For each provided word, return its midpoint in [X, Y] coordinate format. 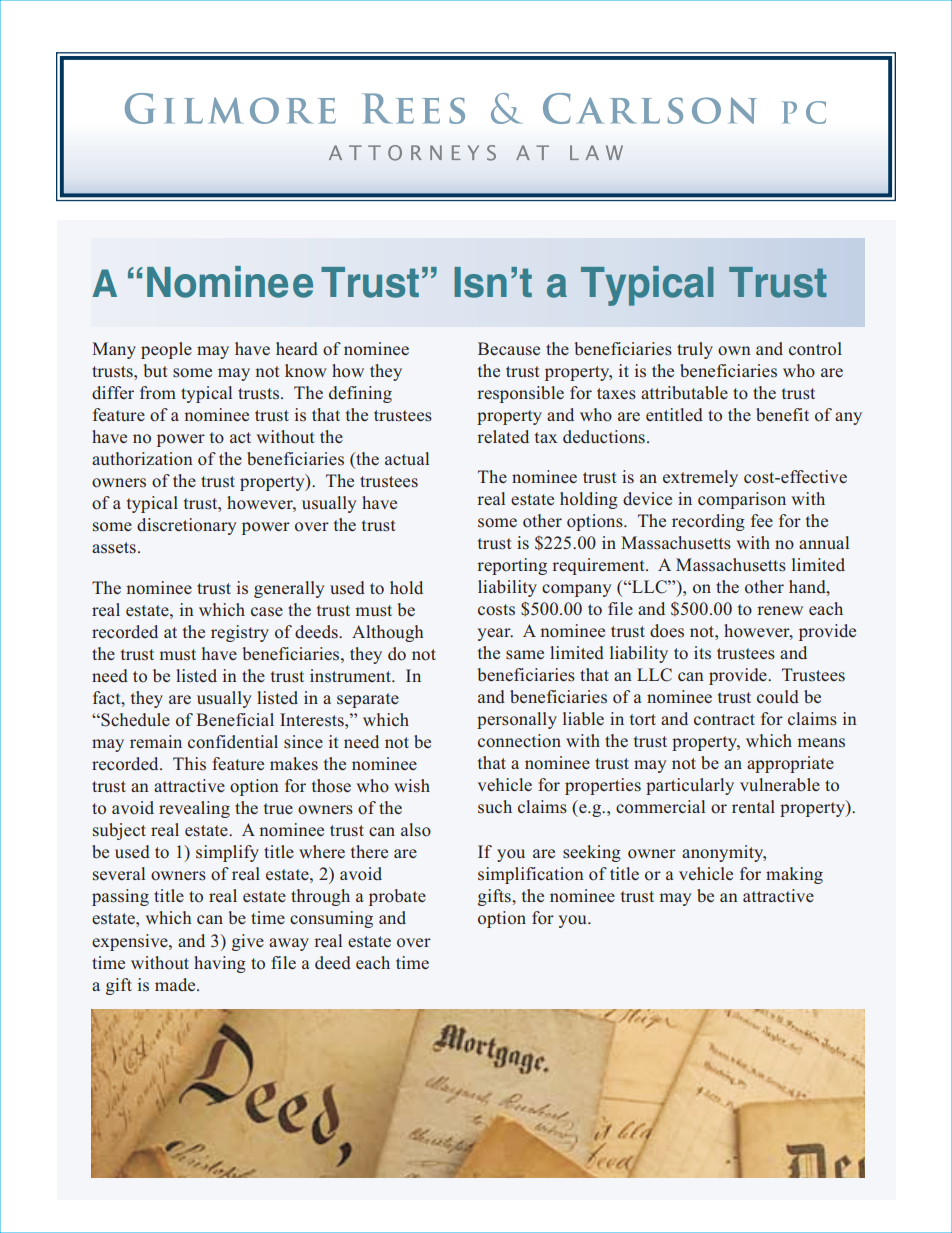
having [220, 964]
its [702, 652]
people [166, 350]
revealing [194, 809]
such [495, 806]
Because [509, 349]
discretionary [186, 526]
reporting [512, 566]
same [525, 655]
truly [695, 350]
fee [762, 520]
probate [397, 897]
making [794, 875]
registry [240, 633]
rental [753, 806]
